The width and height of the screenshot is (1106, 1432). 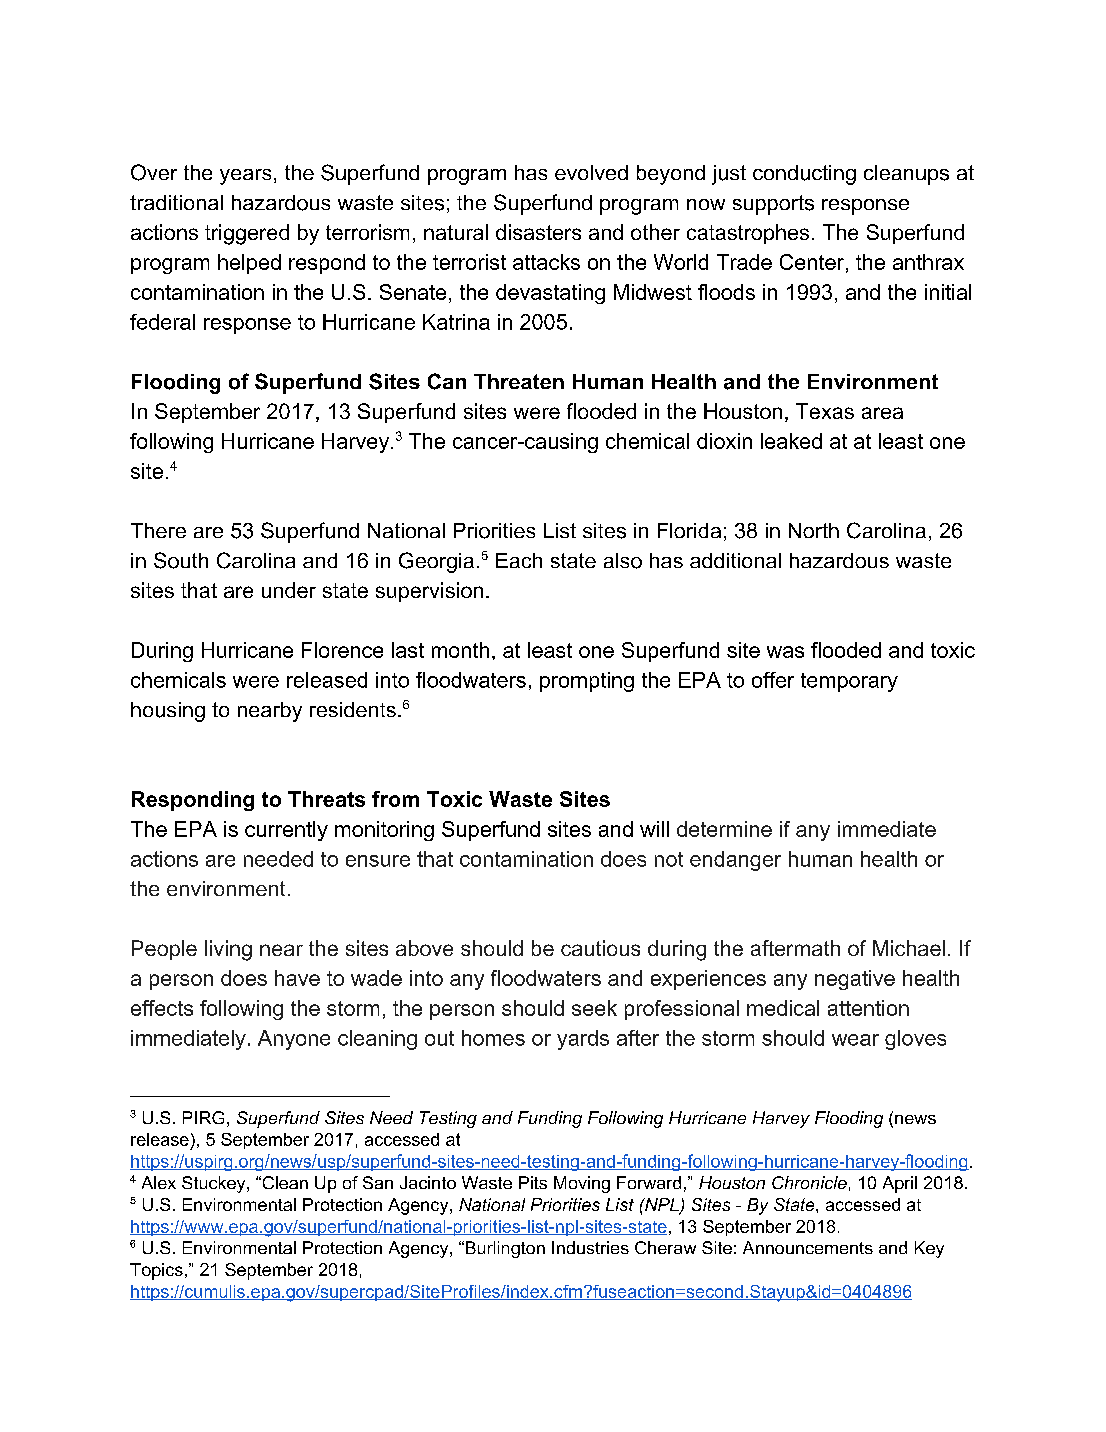 What do you see at coordinates (228, 950) in the screenshot?
I see `living` at bounding box center [228, 950].
